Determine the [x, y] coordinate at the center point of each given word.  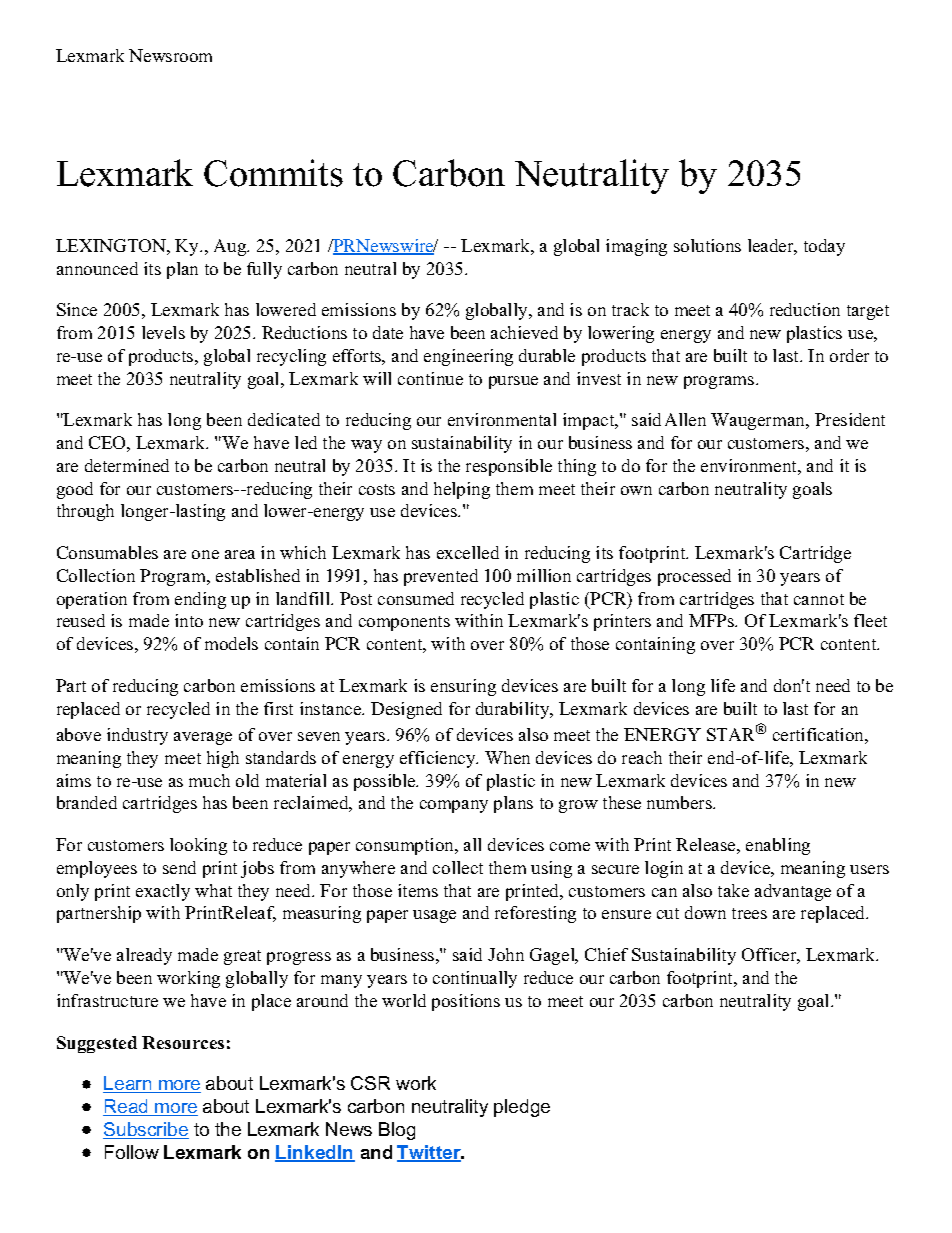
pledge [522, 1108]
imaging [636, 247]
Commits [273, 173]
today [824, 247]
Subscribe [146, 1130]
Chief [606, 954]
